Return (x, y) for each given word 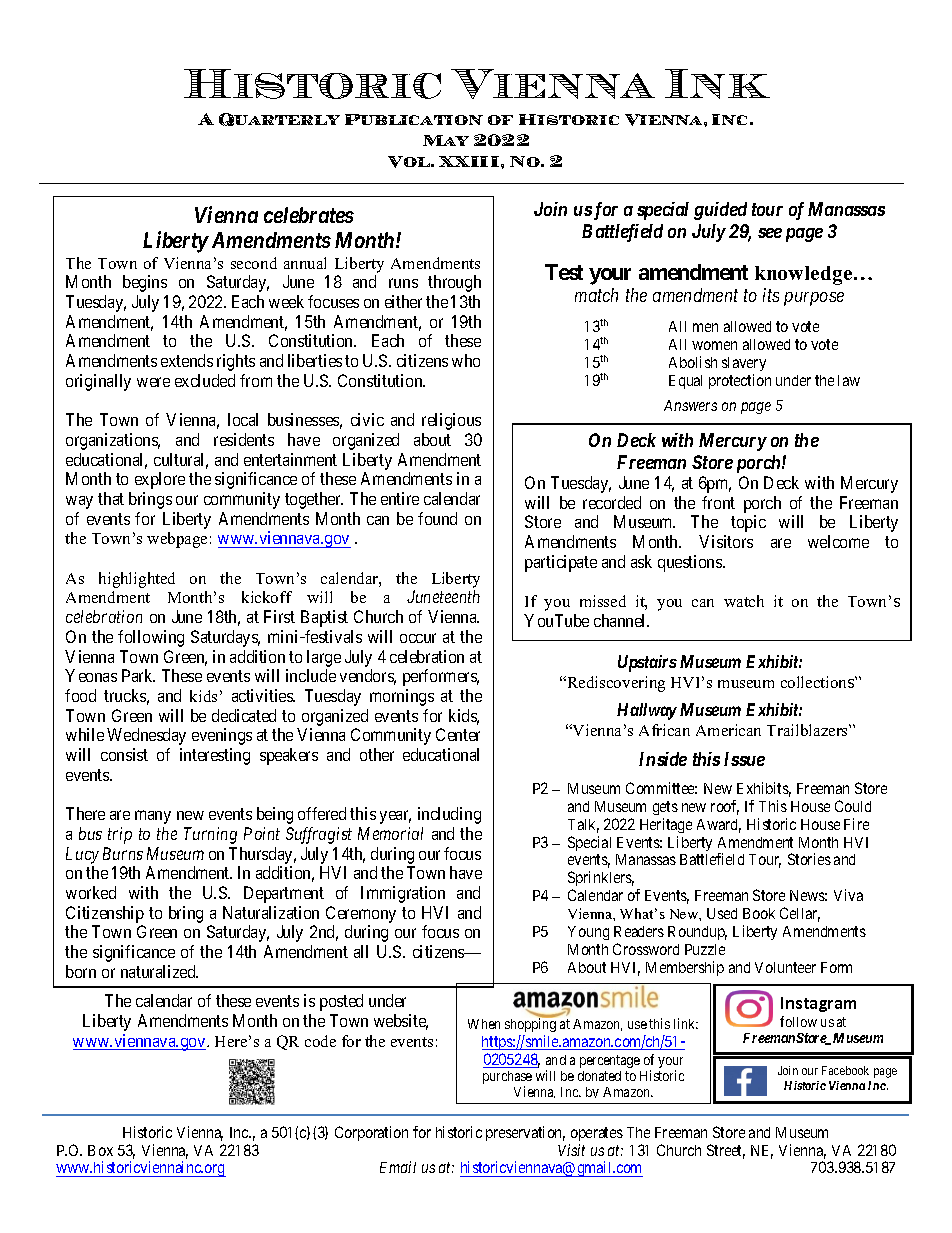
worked (91, 892)
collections (818, 682)
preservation (525, 1133)
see (770, 233)
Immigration (403, 894)
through (454, 283)
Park (138, 675)
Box (100, 1150)
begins (145, 283)
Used (722, 913)
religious (451, 421)
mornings (402, 697)
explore (160, 480)
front (718, 502)
